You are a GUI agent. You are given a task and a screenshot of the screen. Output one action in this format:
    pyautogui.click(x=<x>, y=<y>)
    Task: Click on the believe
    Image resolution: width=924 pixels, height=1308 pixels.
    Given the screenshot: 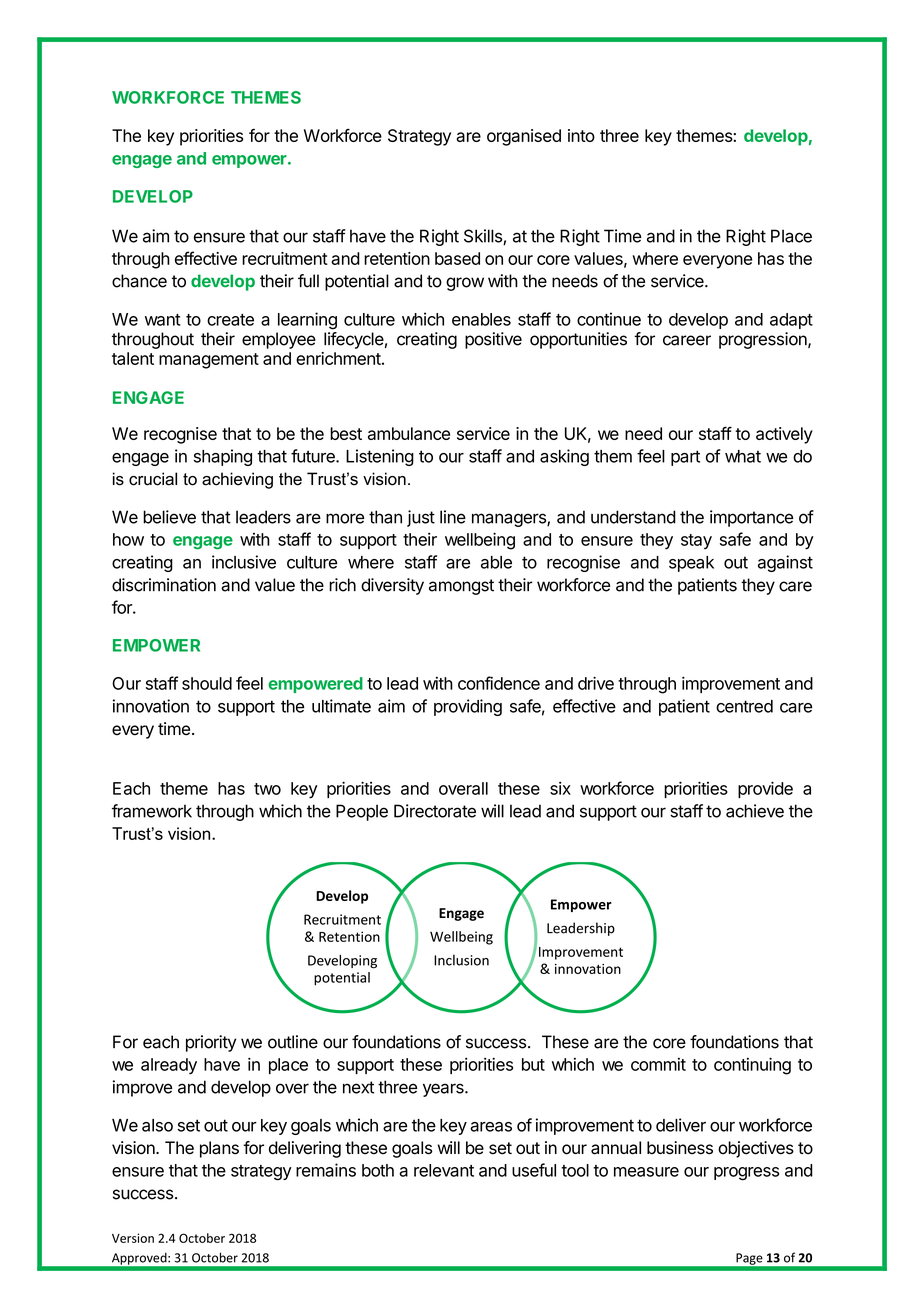 What is the action you would take?
    pyautogui.click(x=169, y=517)
